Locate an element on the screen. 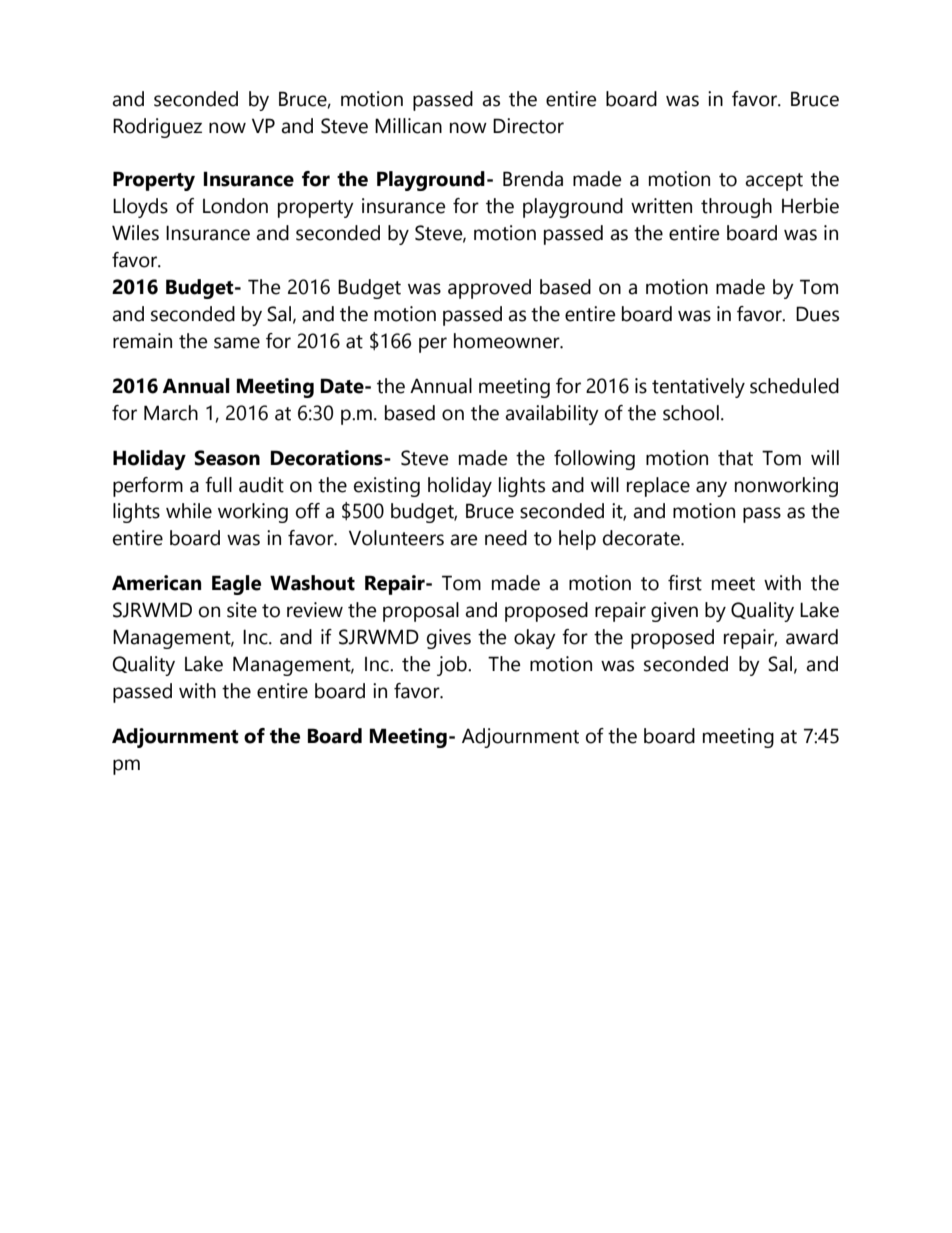  award is located at coordinates (812, 637).
